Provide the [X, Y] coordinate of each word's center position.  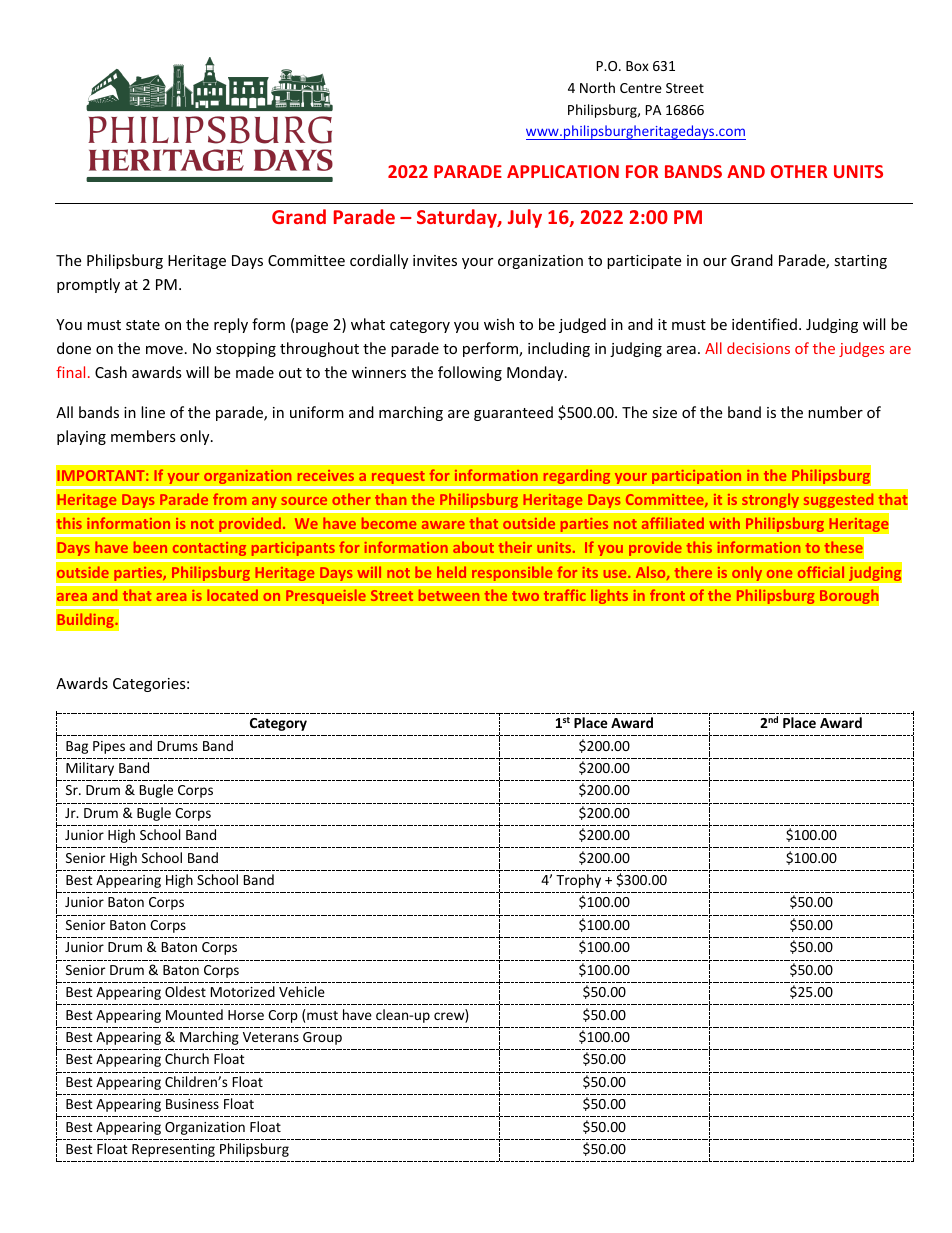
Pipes [109, 747]
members [143, 436]
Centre [641, 88]
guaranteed [513, 413]
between [449, 595]
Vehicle [302, 991]
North [597, 87]
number [835, 412]
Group [322, 1038]
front [667, 595]
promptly [88, 285]
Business [192, 1104]
